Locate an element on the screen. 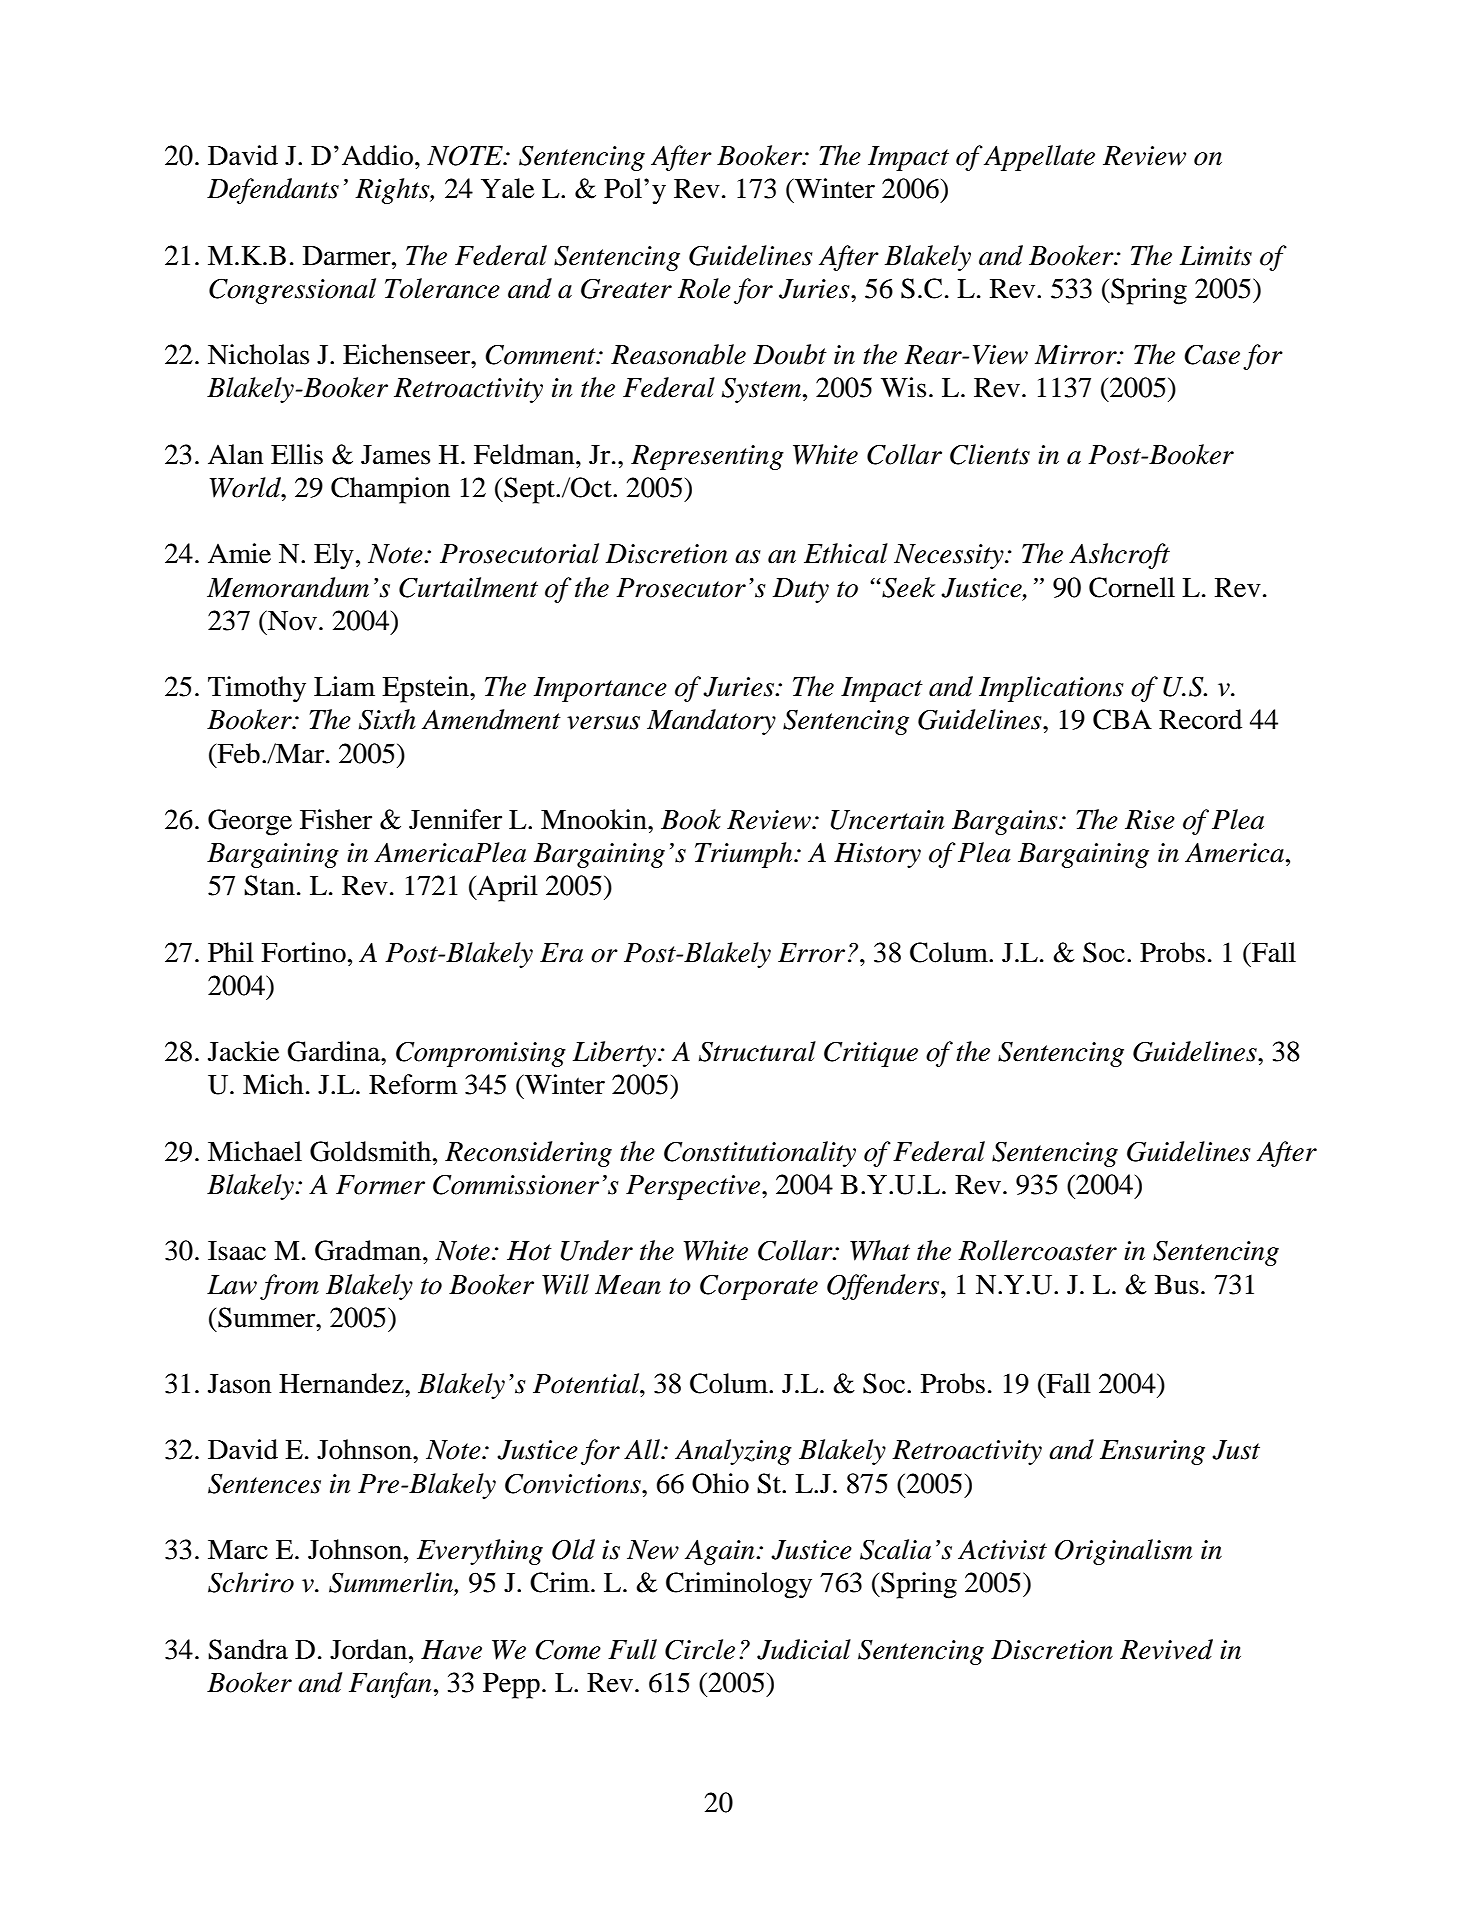 This screenshot has height=1905, width=1472. Stan is located at coordinates (269, 885).
